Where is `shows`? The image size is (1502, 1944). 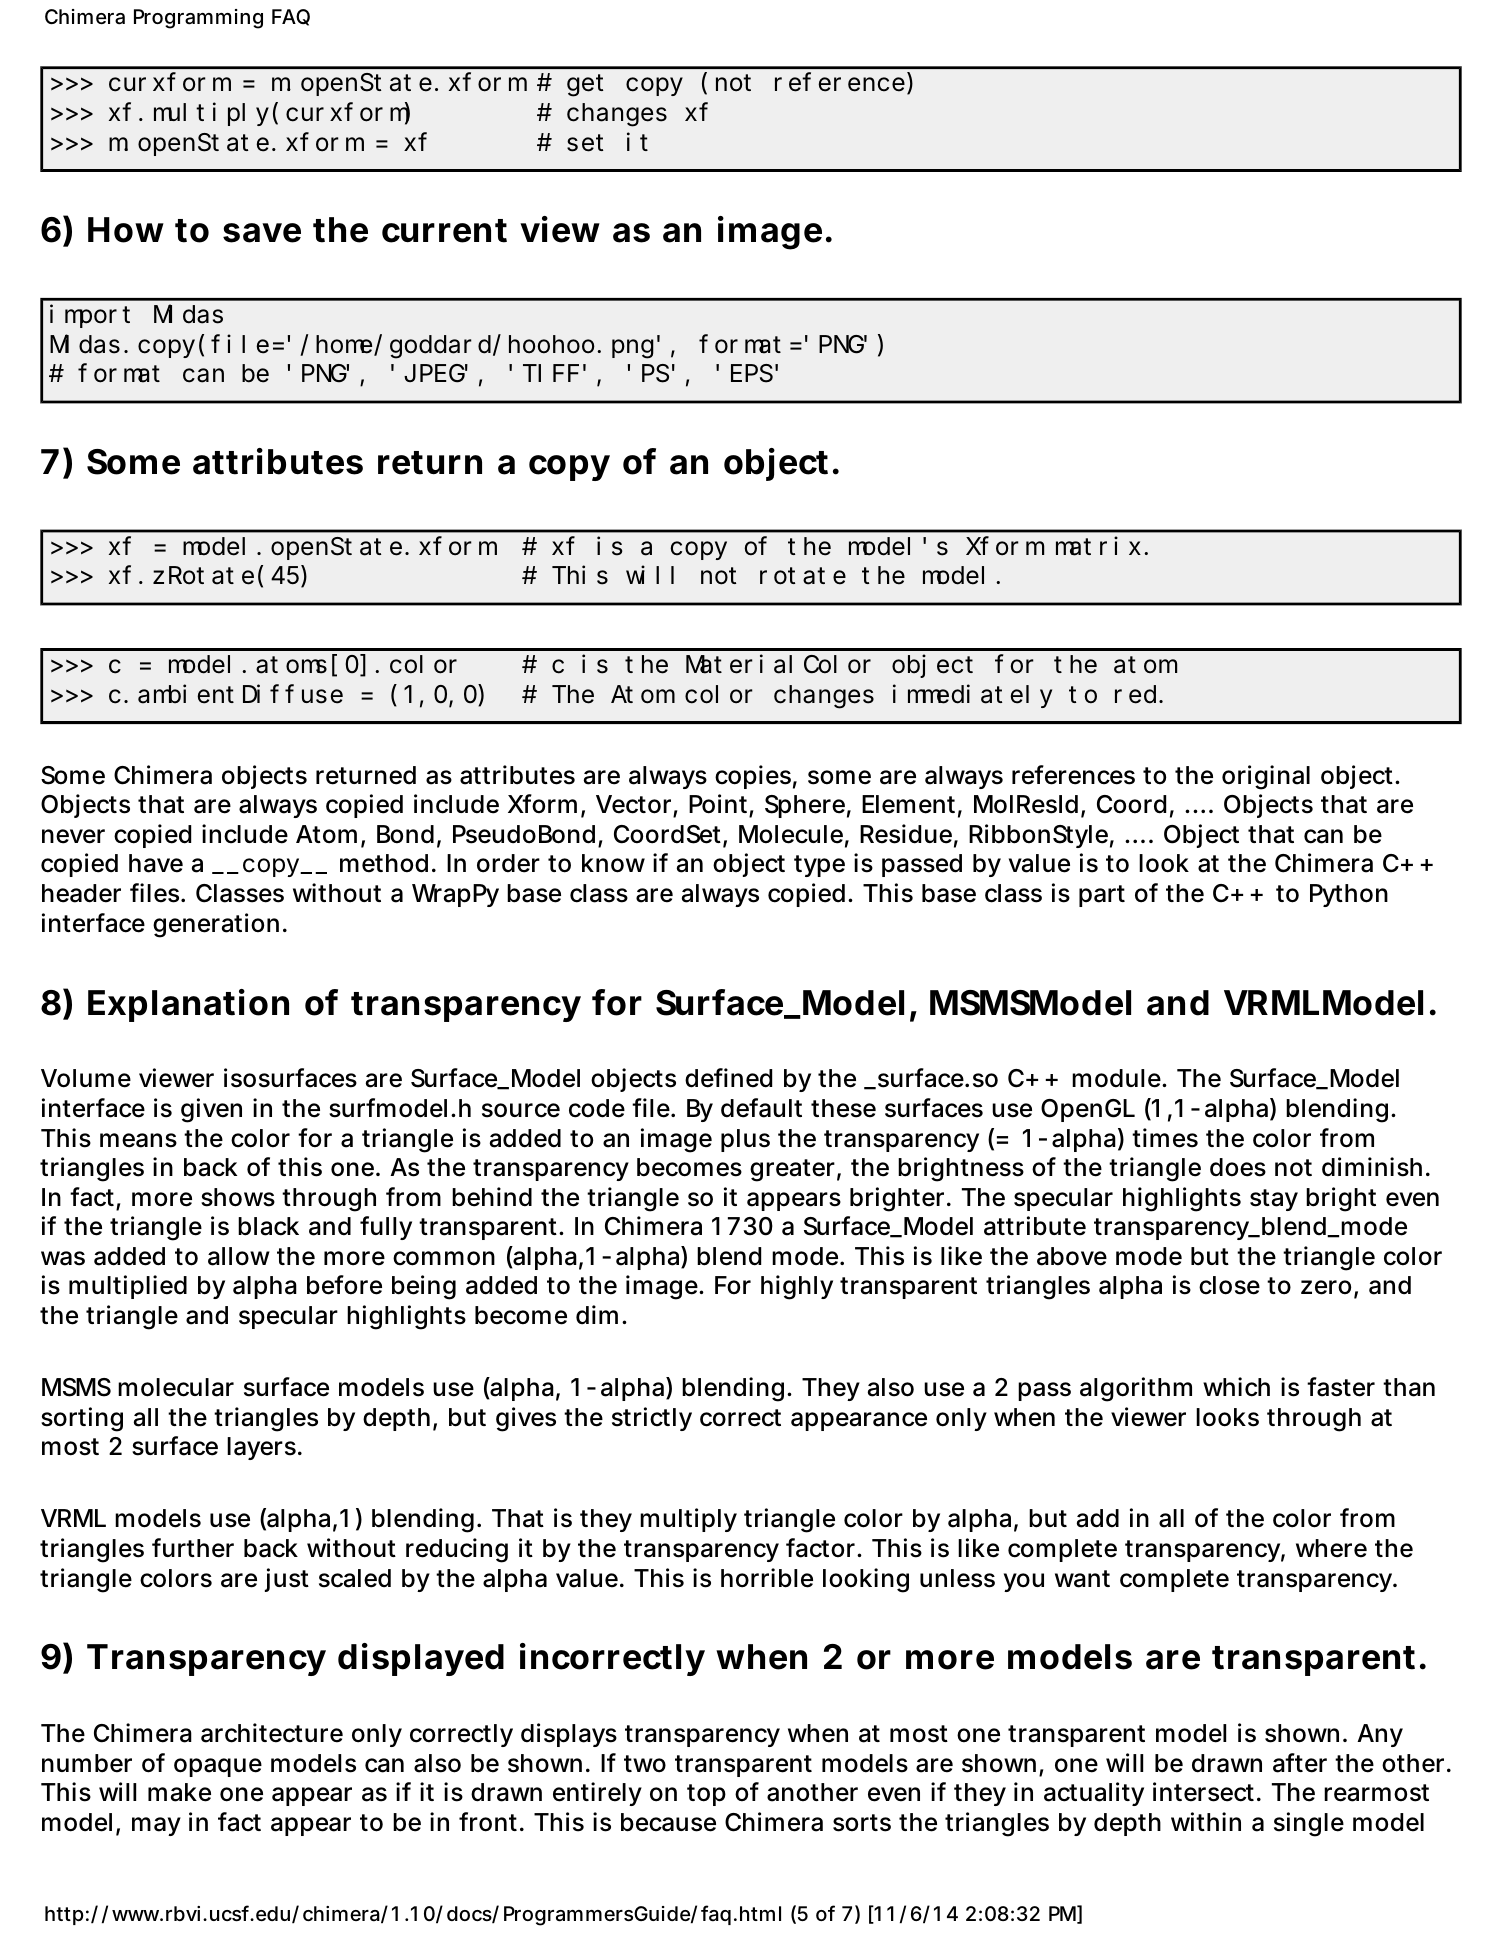 shows is located at coordinates (238, 1197).
